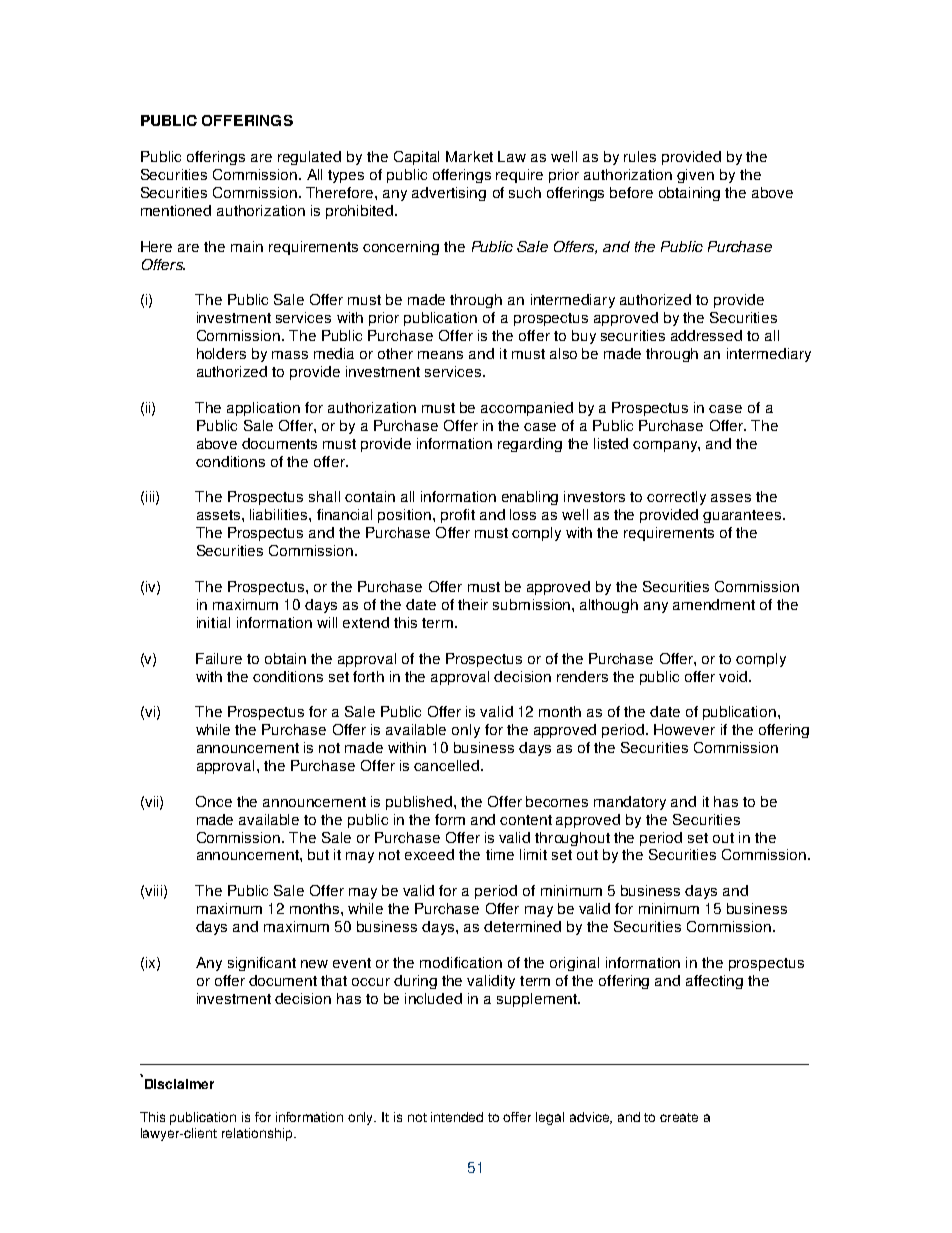 This screenshot has width=952, height=1233. What do you see at coordinates (258, 1134) in the screenshot?
I see `relationship` at bounding box center [258, 1134].
